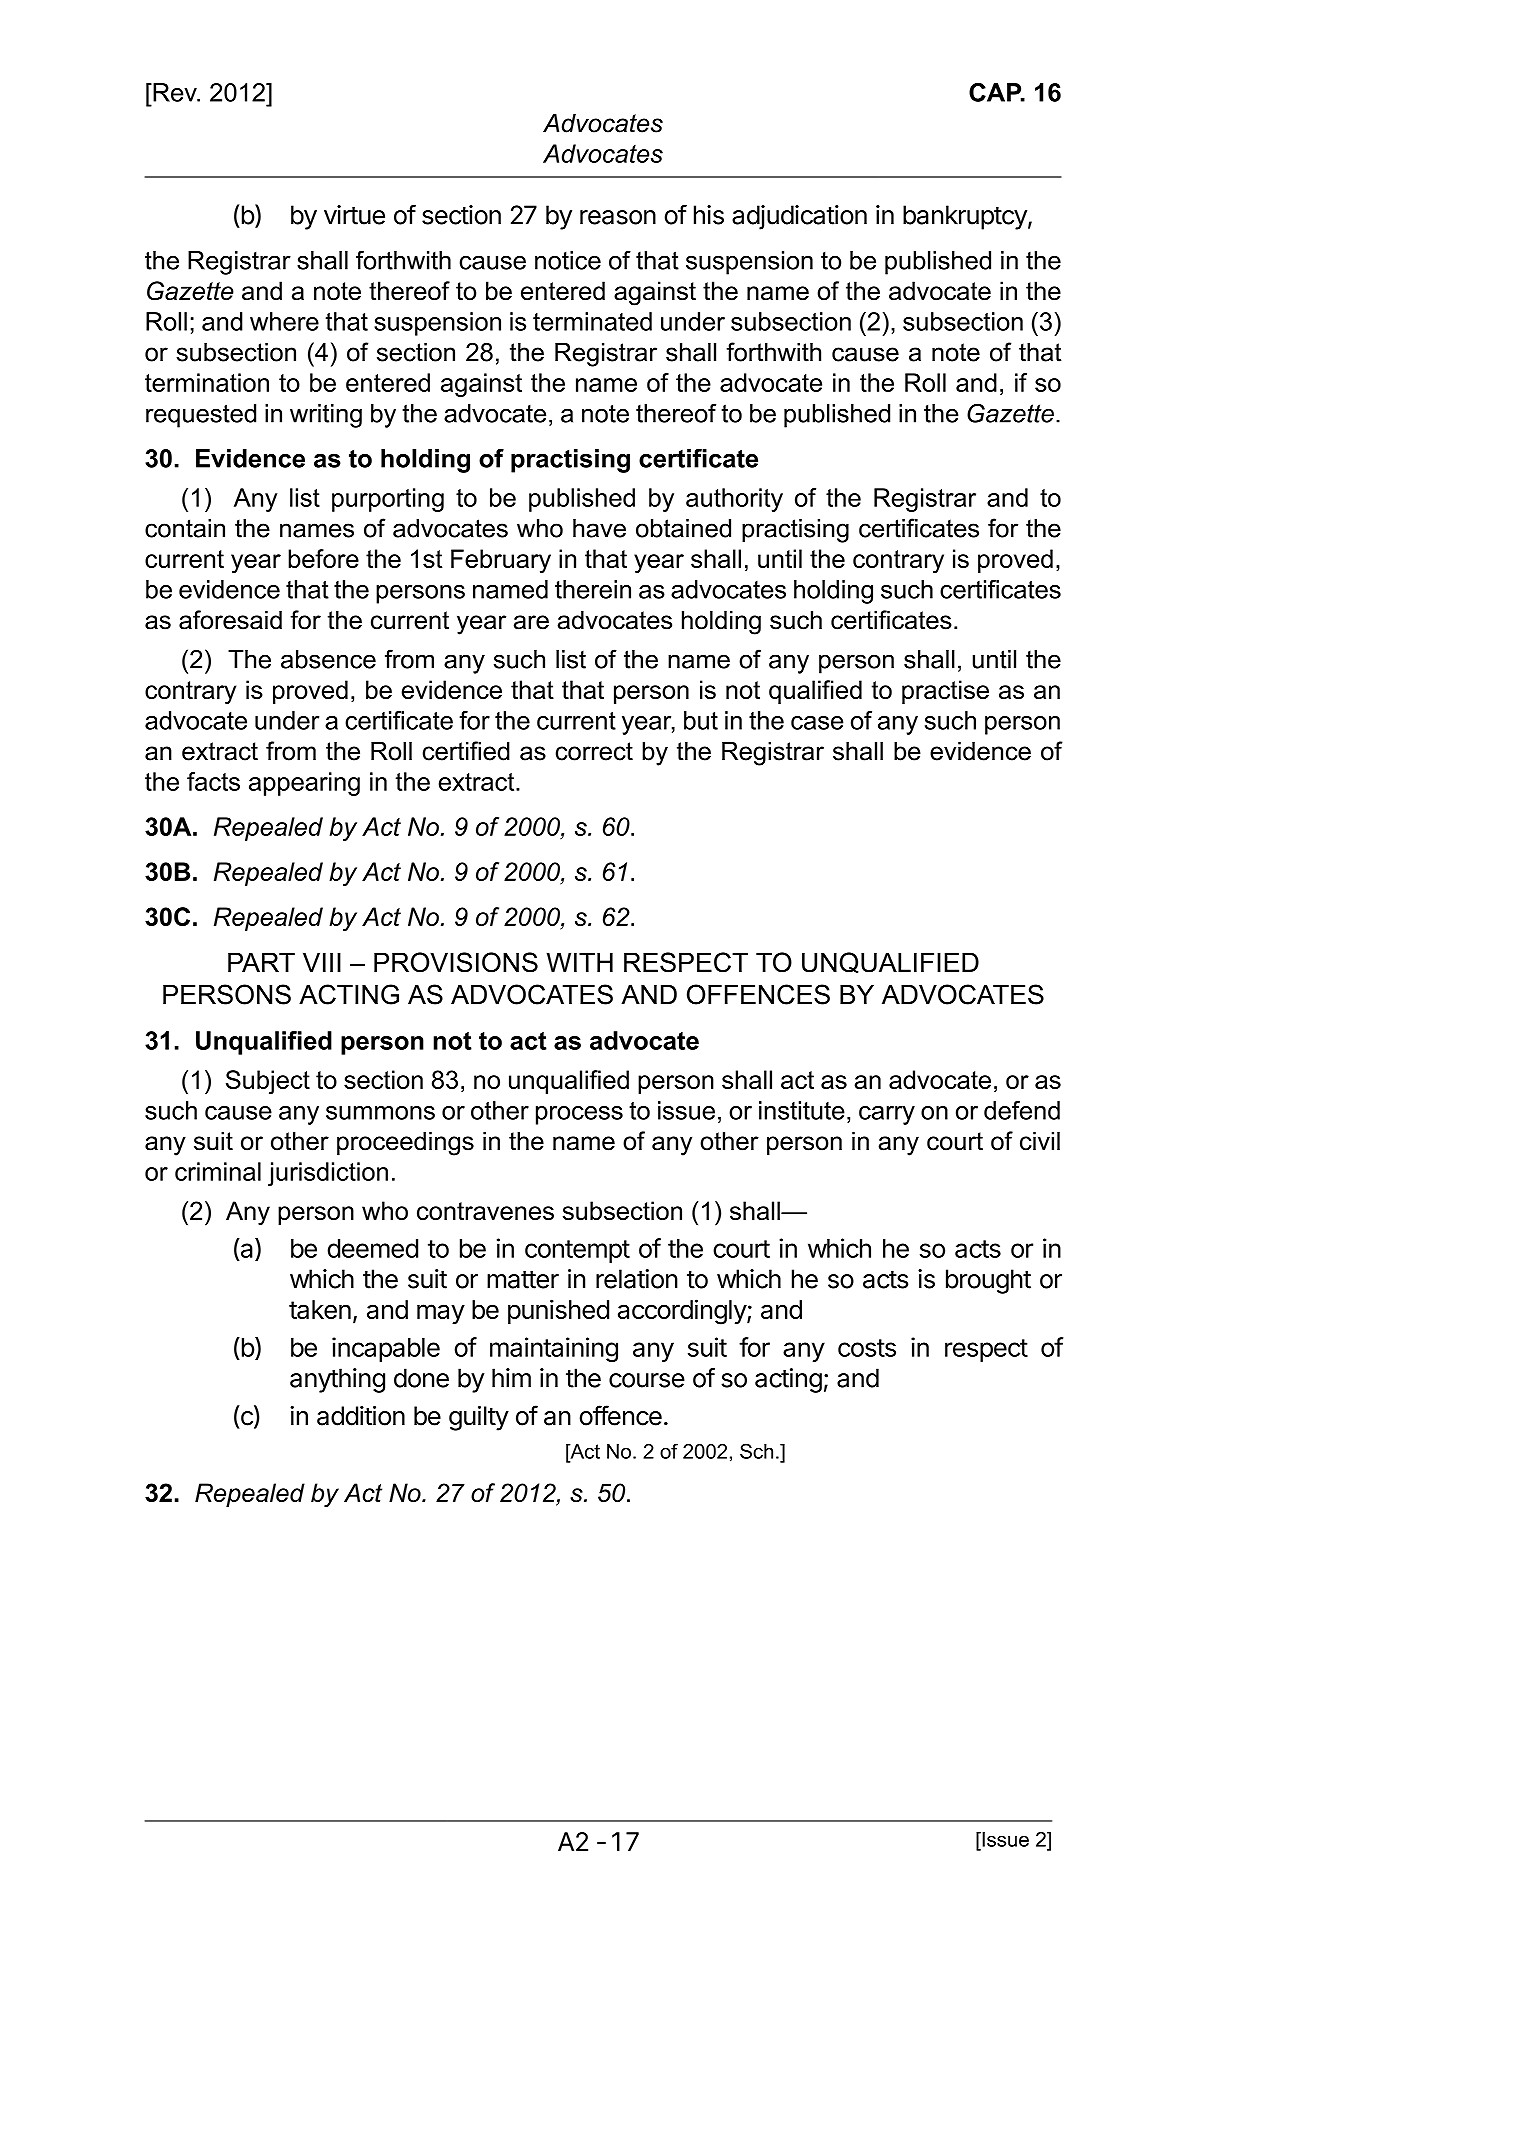  Describe the element at coordinates (175, 92) in the screenshot. I see `Rev` at that location.
